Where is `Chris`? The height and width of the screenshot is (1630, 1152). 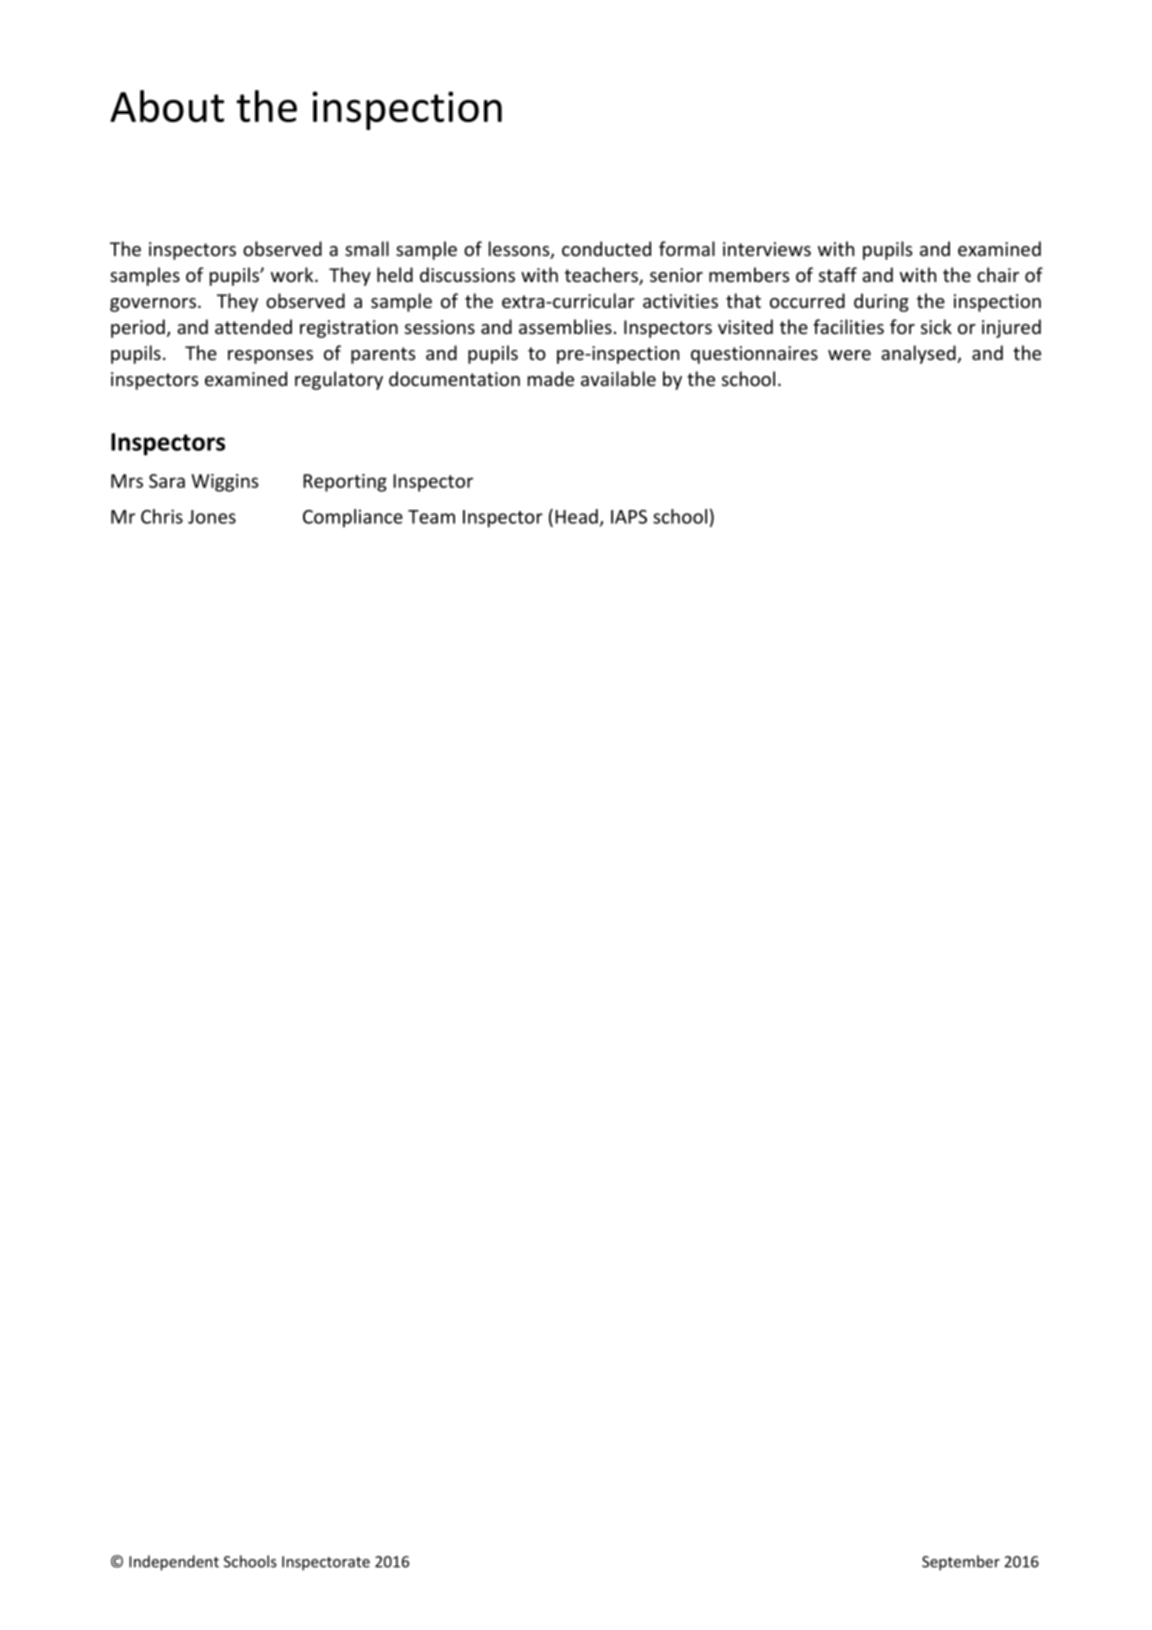
Chris is located at coordinates (162, 516).
